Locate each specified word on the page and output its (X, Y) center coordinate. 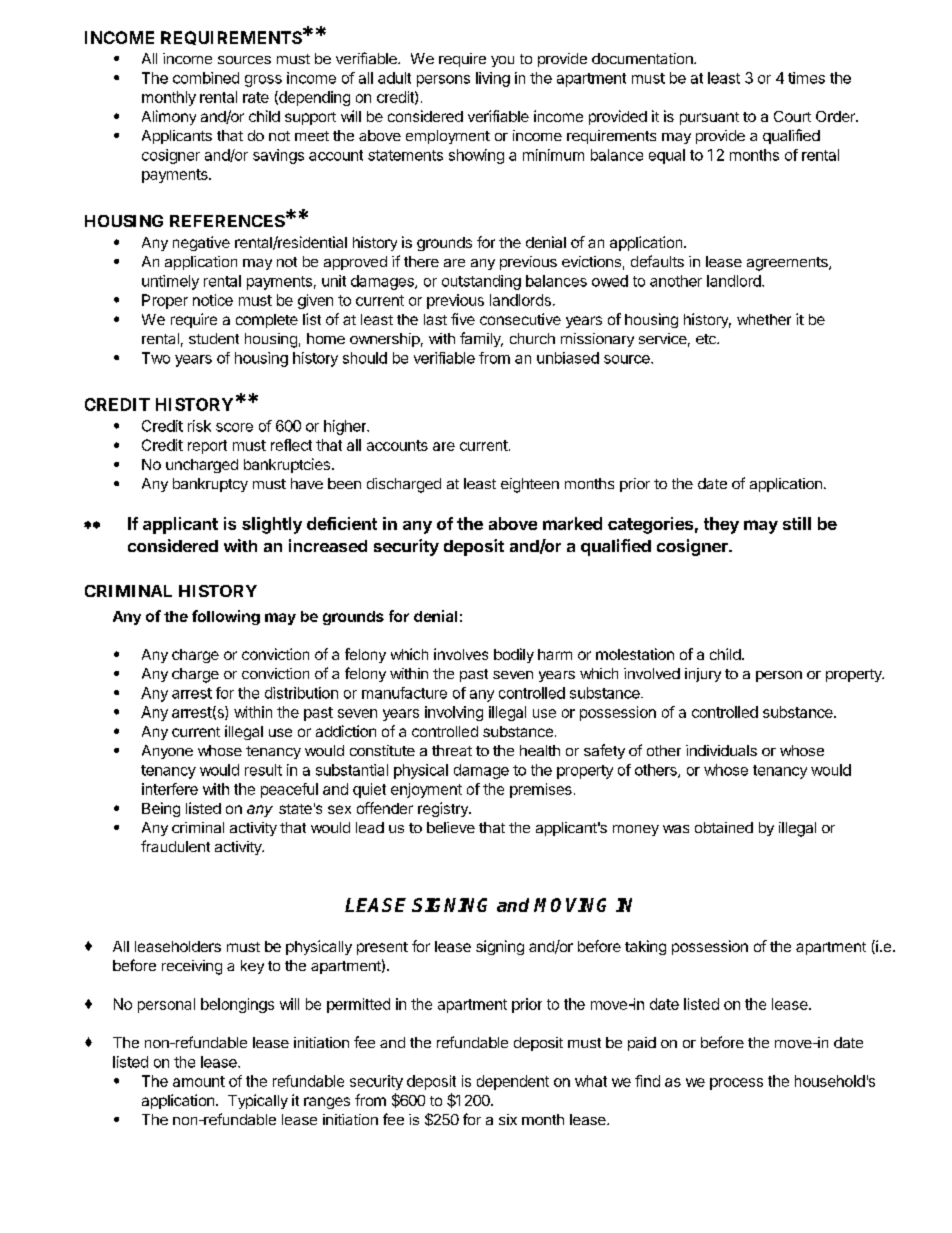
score (234, 427)
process (736, 1084)
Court (792, 116)
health (540, 750)
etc (707, 339)
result (263, 770)
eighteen (530, 485)
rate (256, 97)
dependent (513, 1082)
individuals (721, 750)
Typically (258, 1101)
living (493, 79)
